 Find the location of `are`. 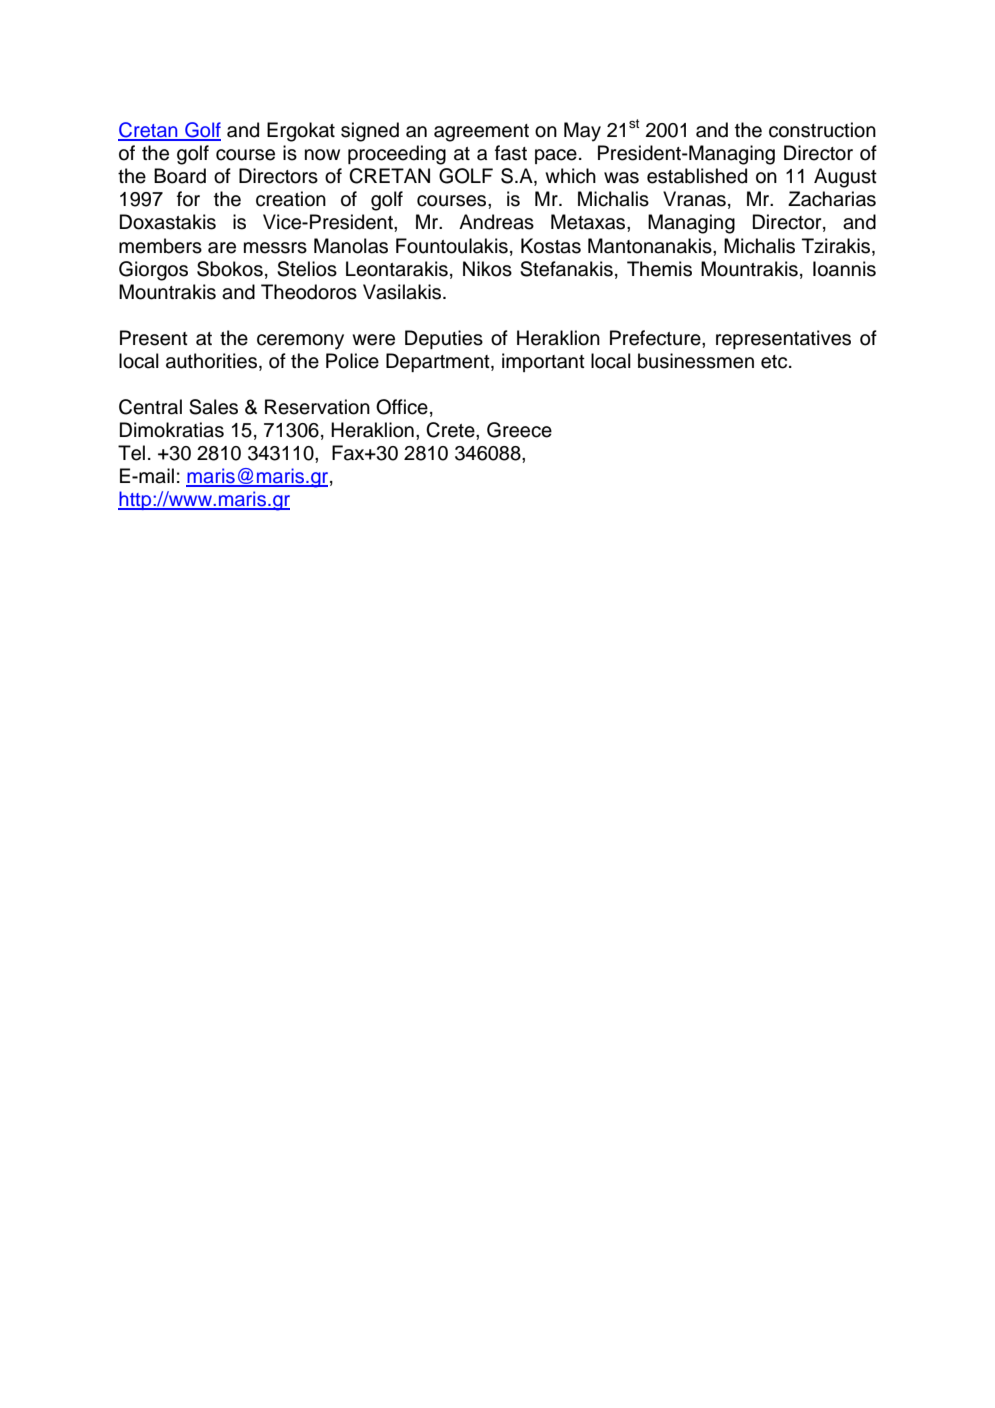

are is located at coordinates (222, 248).
